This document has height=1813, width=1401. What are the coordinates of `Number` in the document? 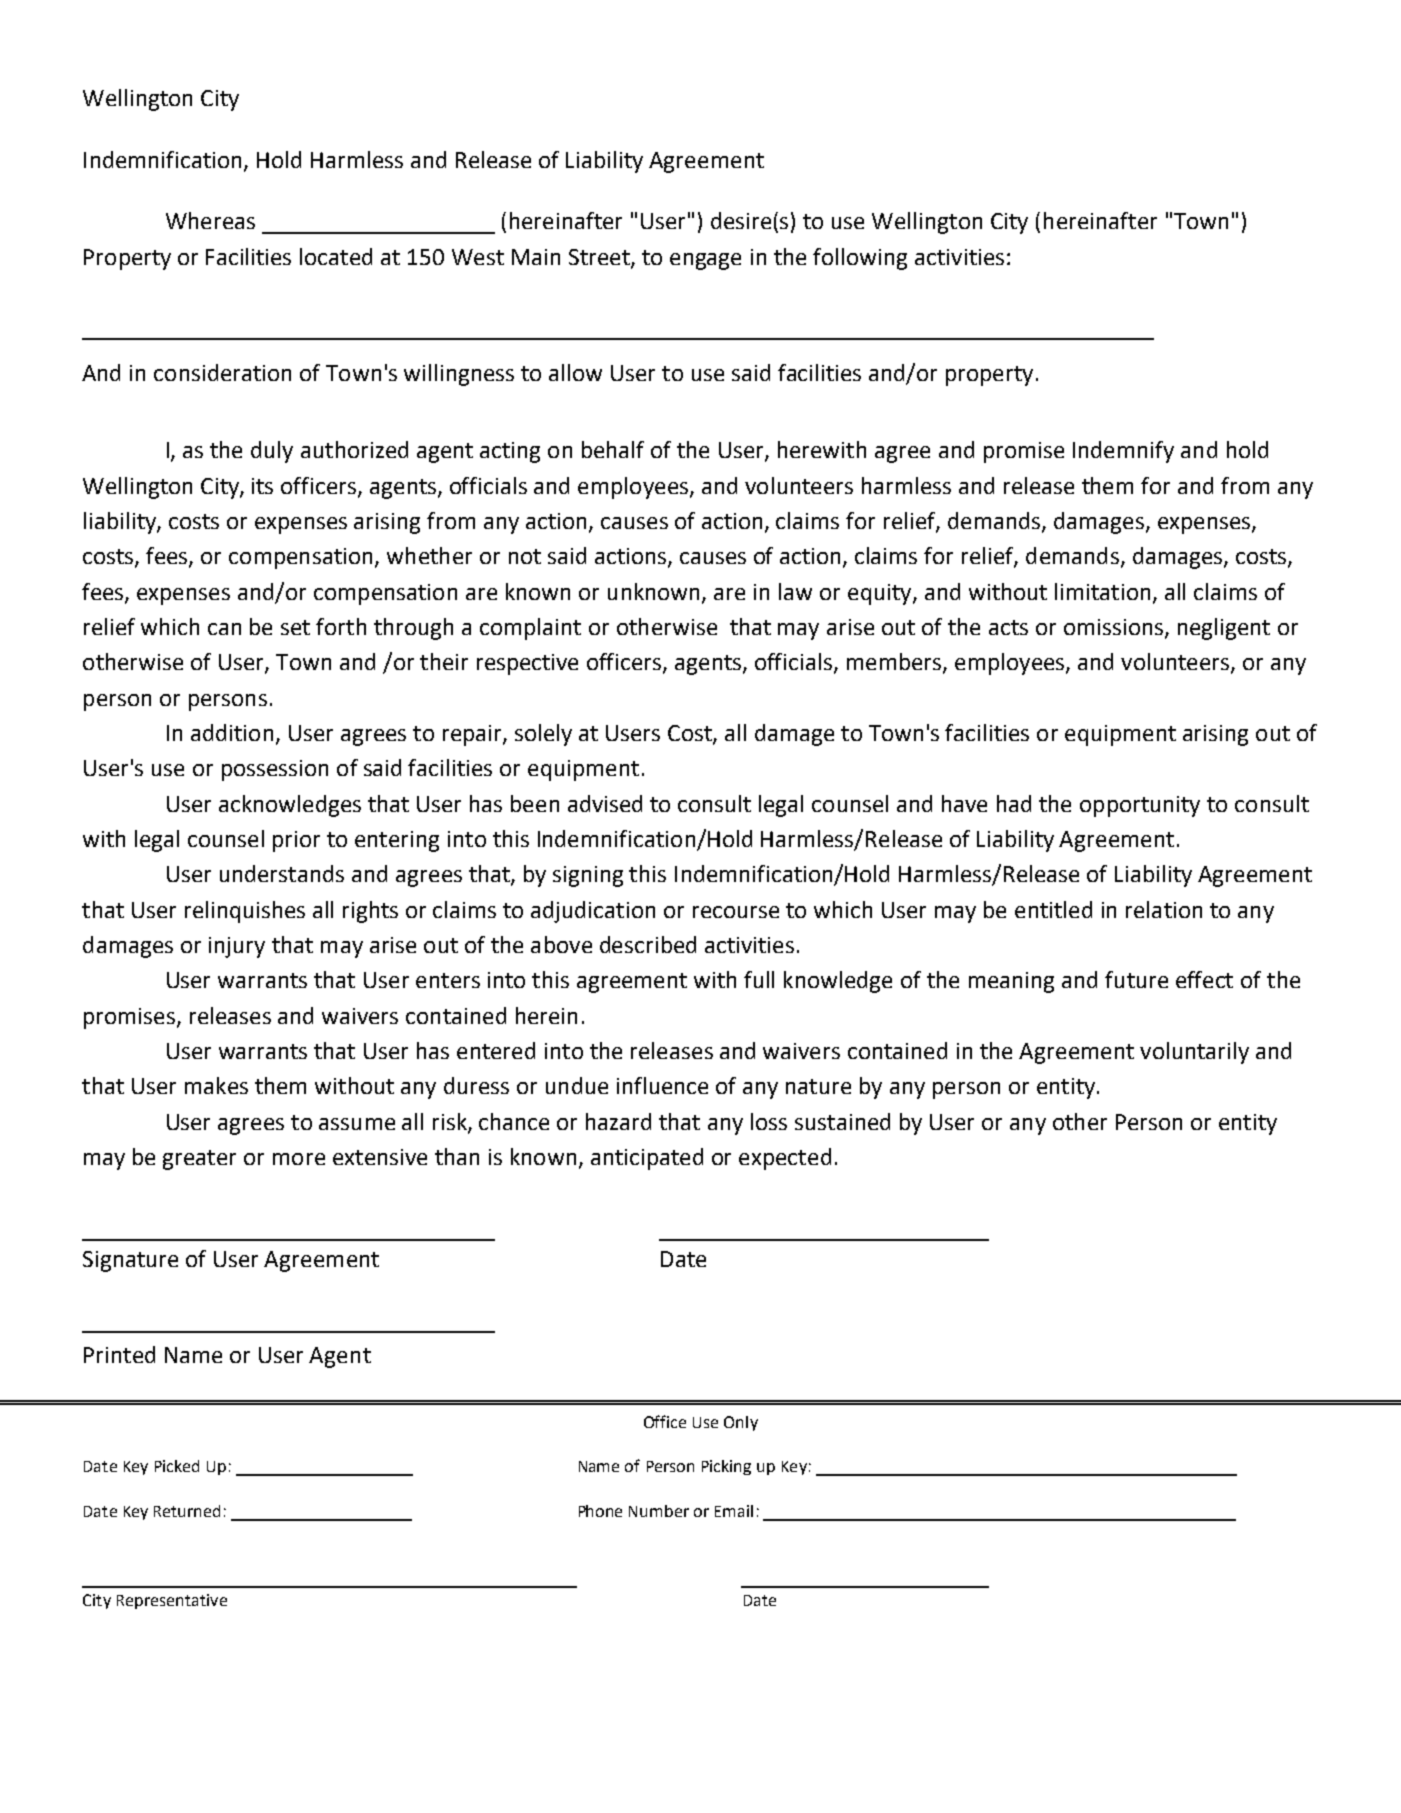 It's located at (659, 1511).
